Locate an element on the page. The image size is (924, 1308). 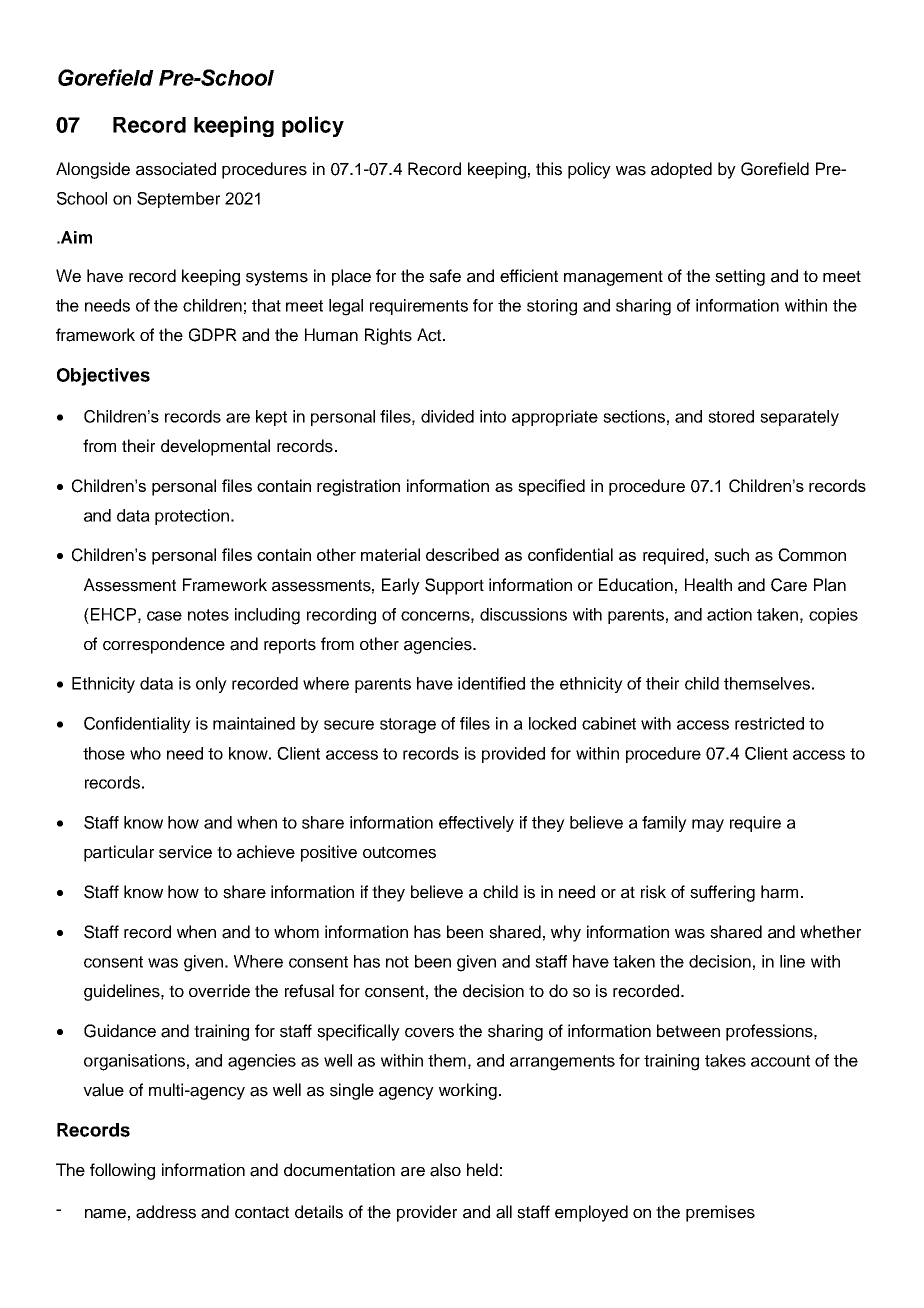
only is located at coordinates (211, 685).
